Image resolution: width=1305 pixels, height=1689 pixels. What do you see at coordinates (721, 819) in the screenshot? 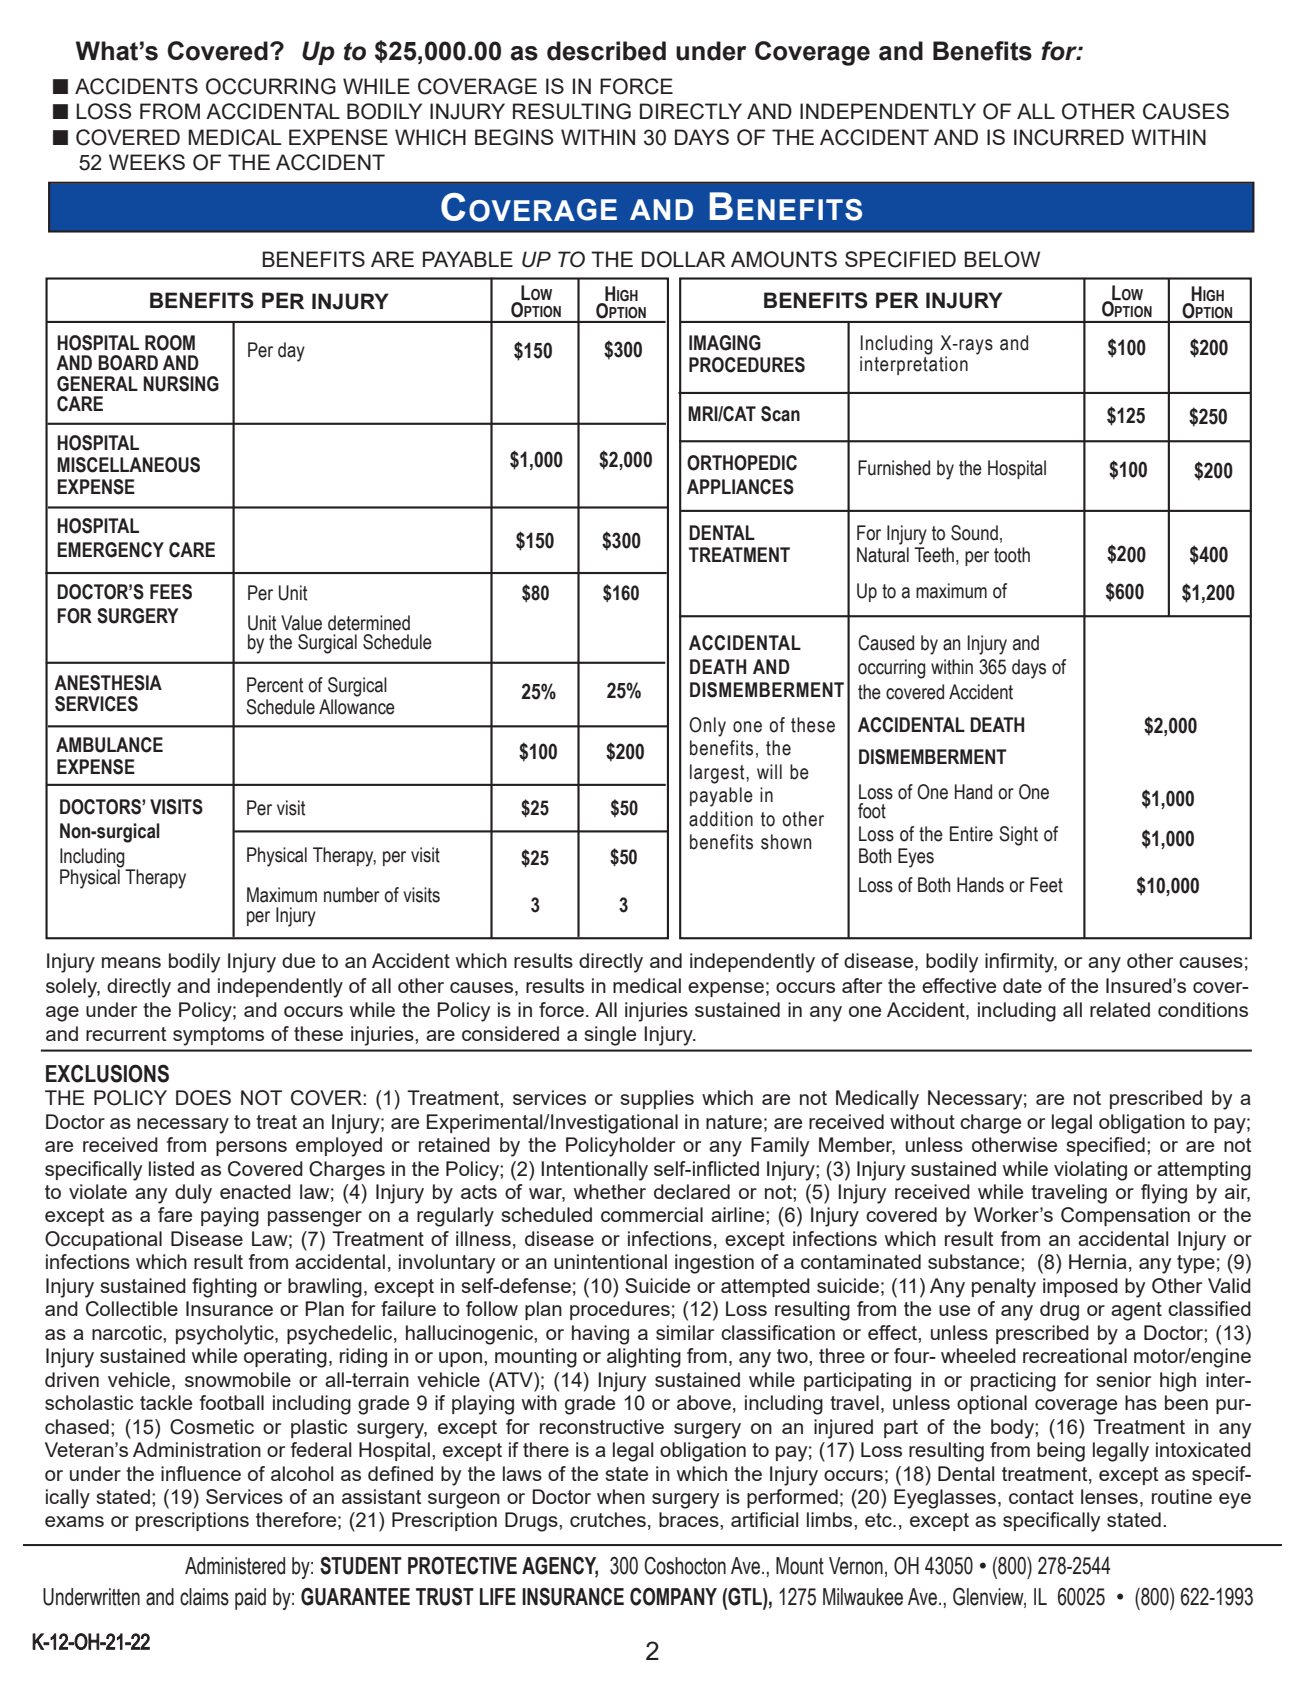
I see `addition` at bounding box center [721, 819].
